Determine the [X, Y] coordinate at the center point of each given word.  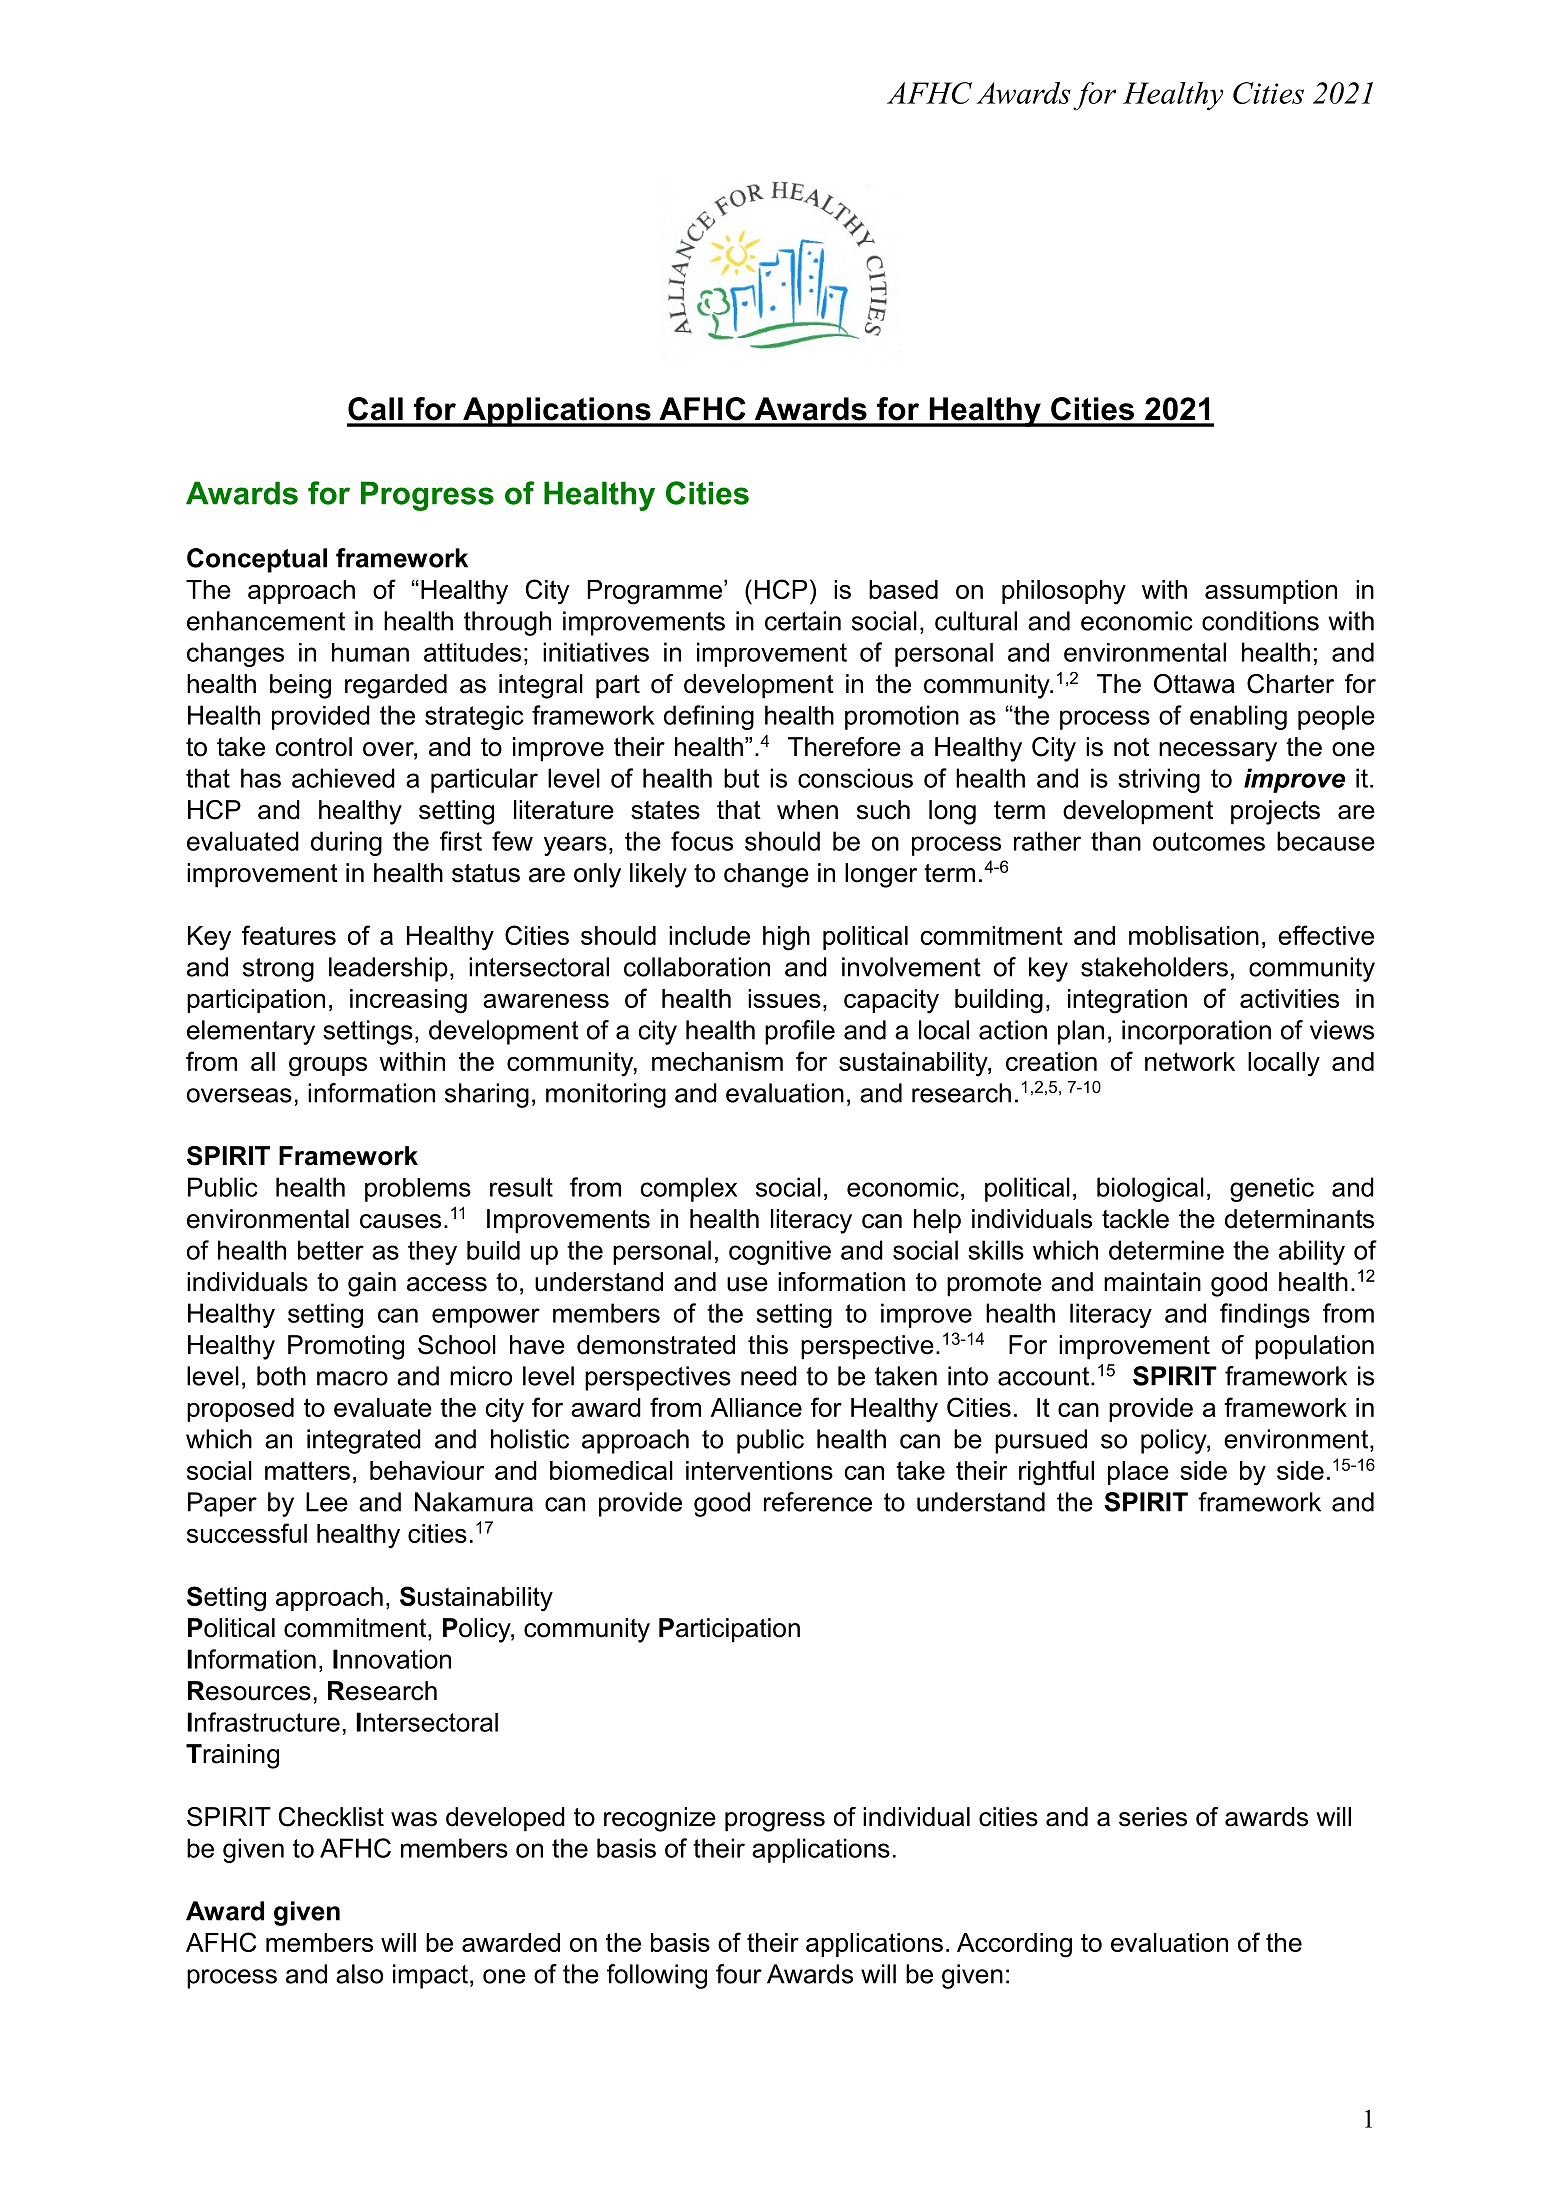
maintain [1152, 1282]
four [739, 1974]
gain [372, 1284]
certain [803, 621]
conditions [1260, 621]
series [1153, 1817]
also [359, 1974]
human [370, 652]
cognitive [780, 1252]
